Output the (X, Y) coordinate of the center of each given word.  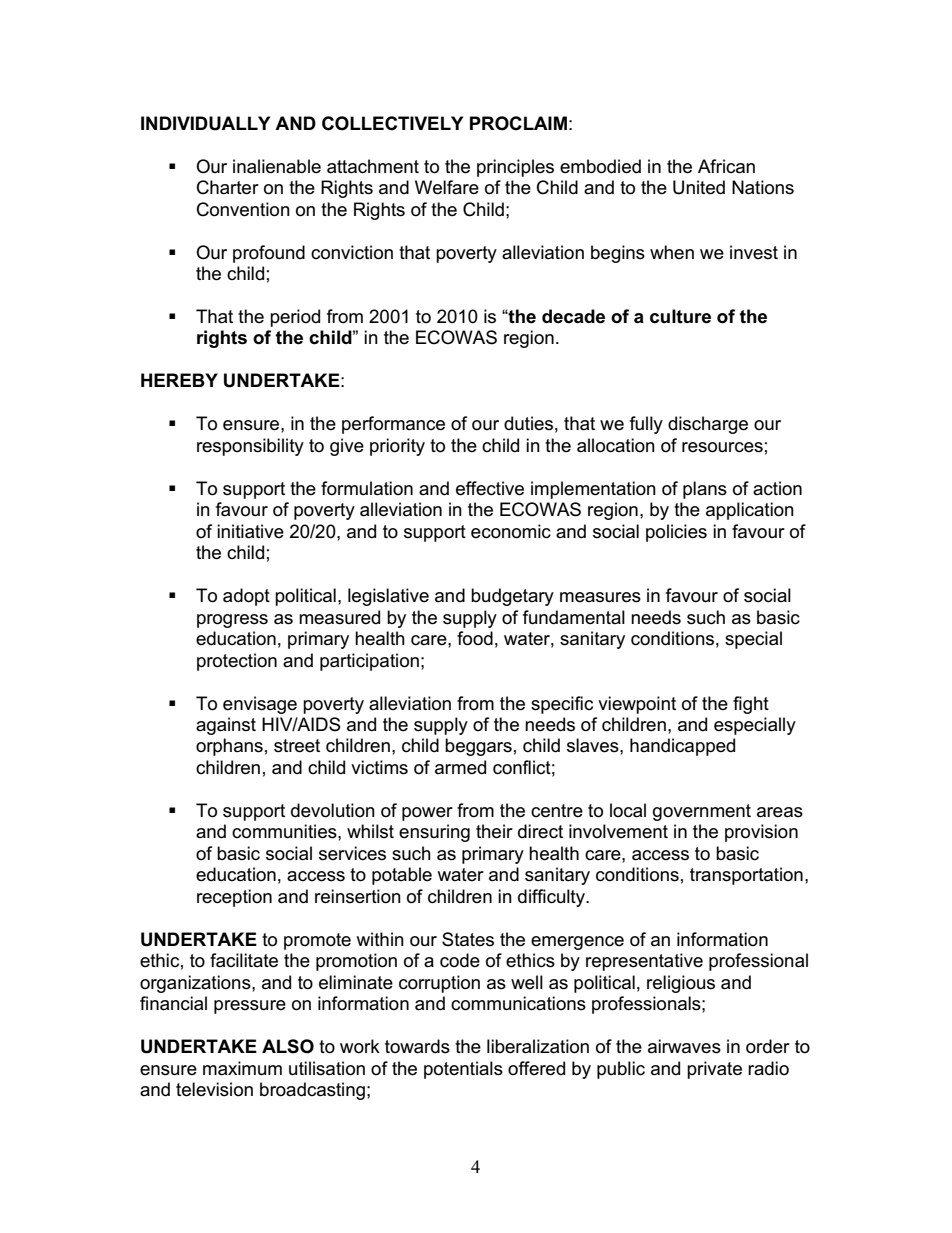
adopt (246, 597)
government (702, 812)
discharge (708, 425)
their (494, 831)
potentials (463, 1070)
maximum (242, 1068)
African (726, 166)
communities (285, 831)
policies (676, 533)
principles (515, 168)
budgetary (512, 597)
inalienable (277, 166)
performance (393, 425)
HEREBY (179, 380)
